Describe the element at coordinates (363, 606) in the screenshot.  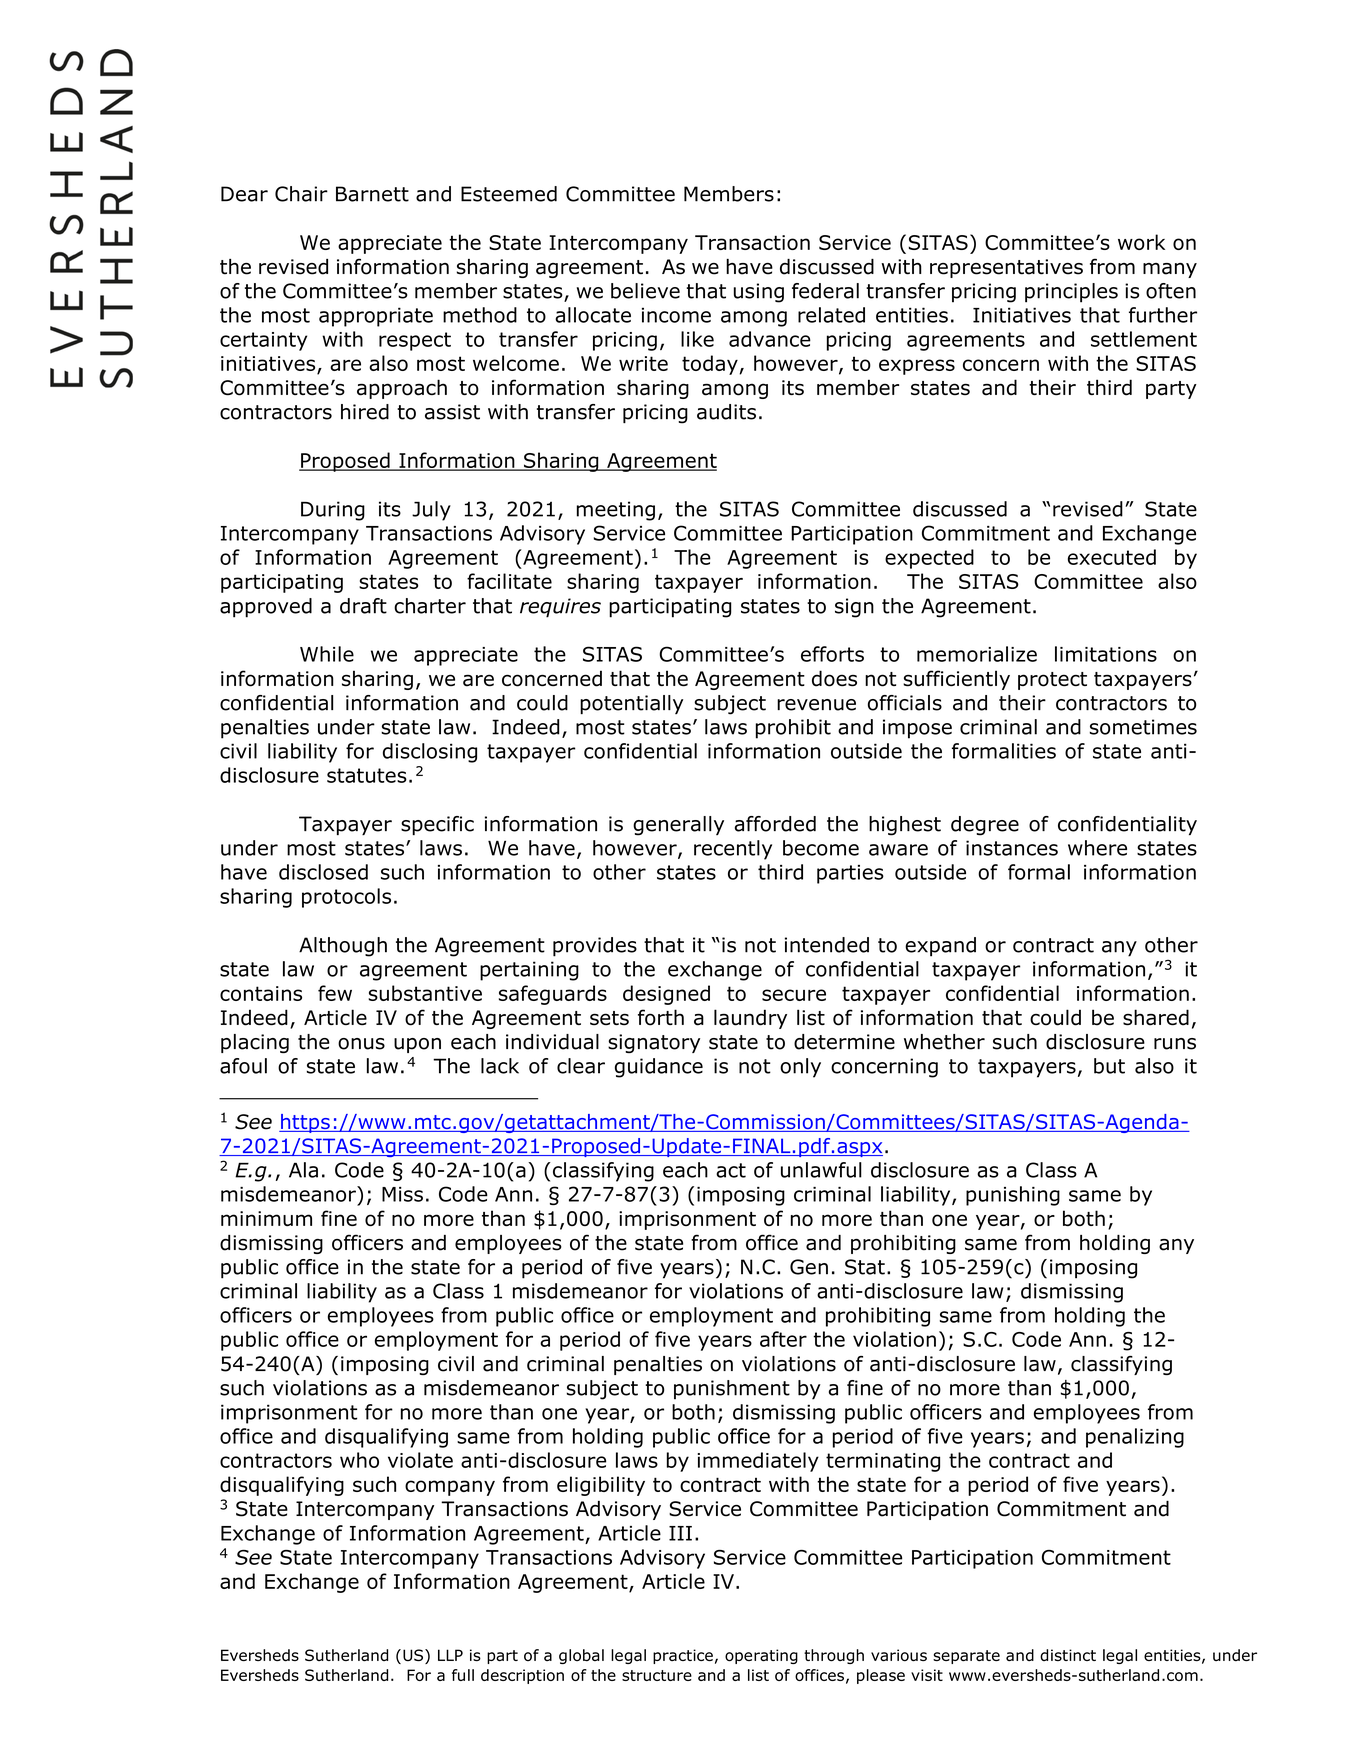
I see `draft` at that location.
